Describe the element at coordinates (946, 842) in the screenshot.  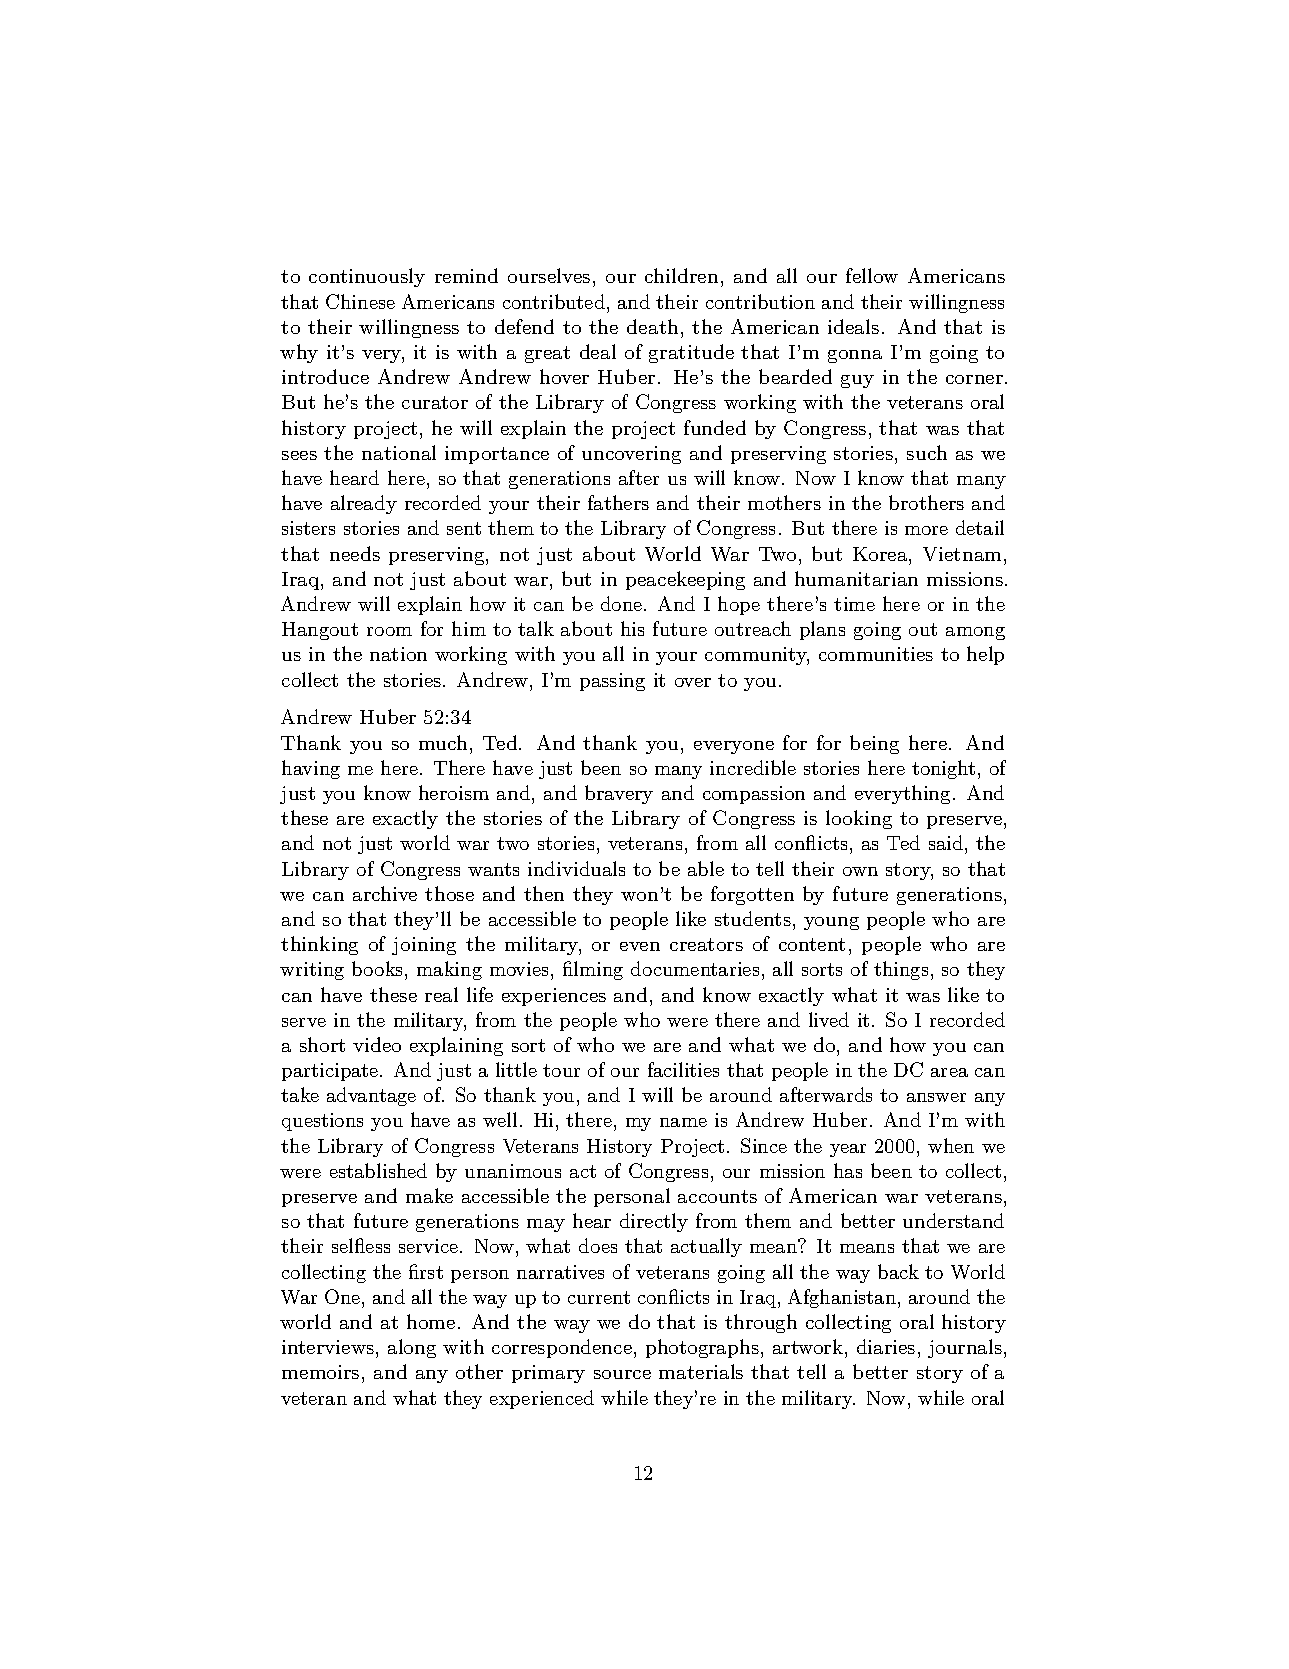
I see `said` at that location.
